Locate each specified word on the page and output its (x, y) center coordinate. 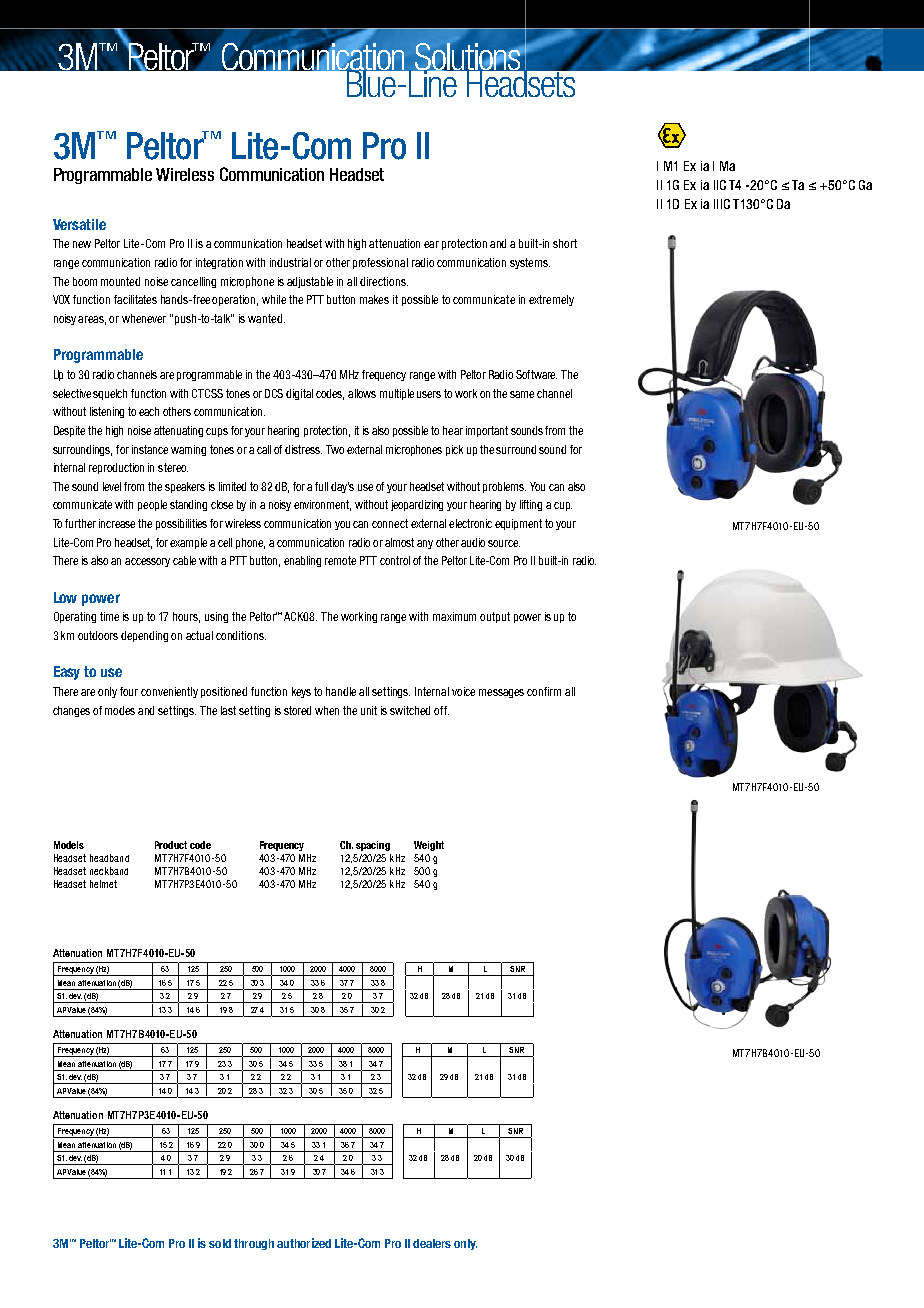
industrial (290, 262)
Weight (429, 846)
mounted (120, 281)
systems (530, 263)
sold (220, 1243)
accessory (147, 562)
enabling (302, 561)
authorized (304, 1243)
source (504, 543)
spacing (373, 846)
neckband (109, 871)
